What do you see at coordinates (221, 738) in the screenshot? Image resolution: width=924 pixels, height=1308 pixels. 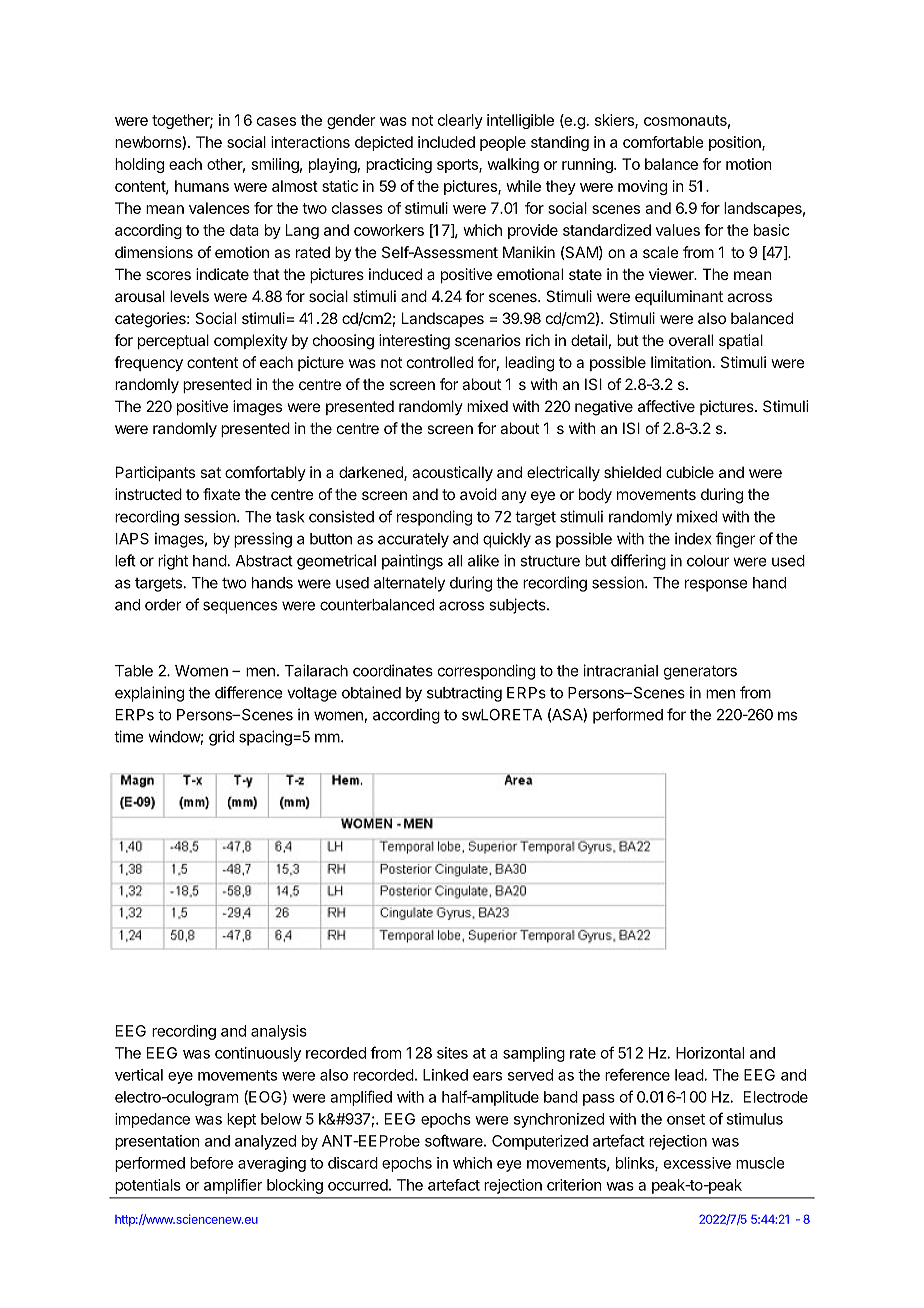 I see `grid` at bounding box center [221, 738].
